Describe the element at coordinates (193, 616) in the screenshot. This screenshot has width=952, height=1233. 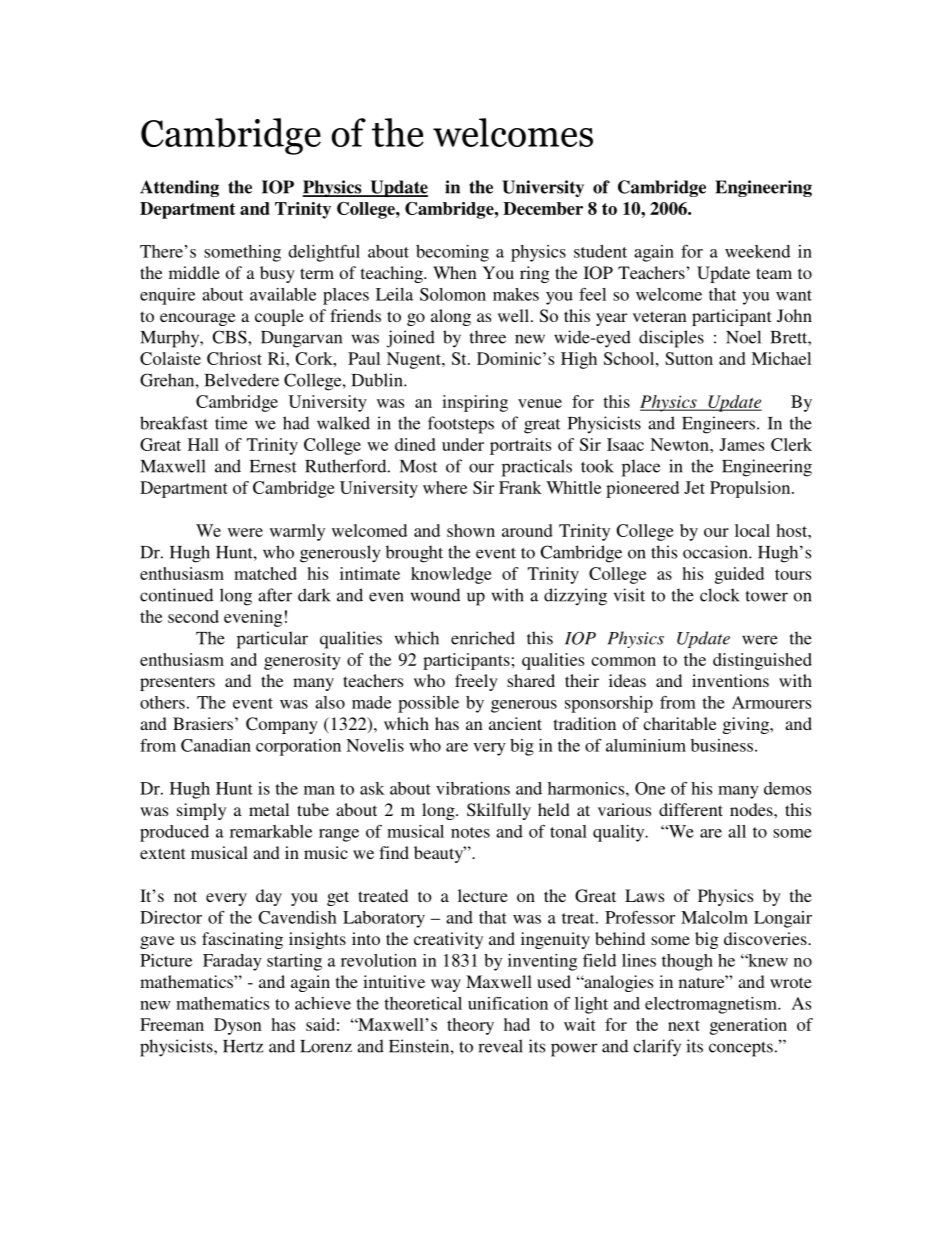
I see `second` at that location.
